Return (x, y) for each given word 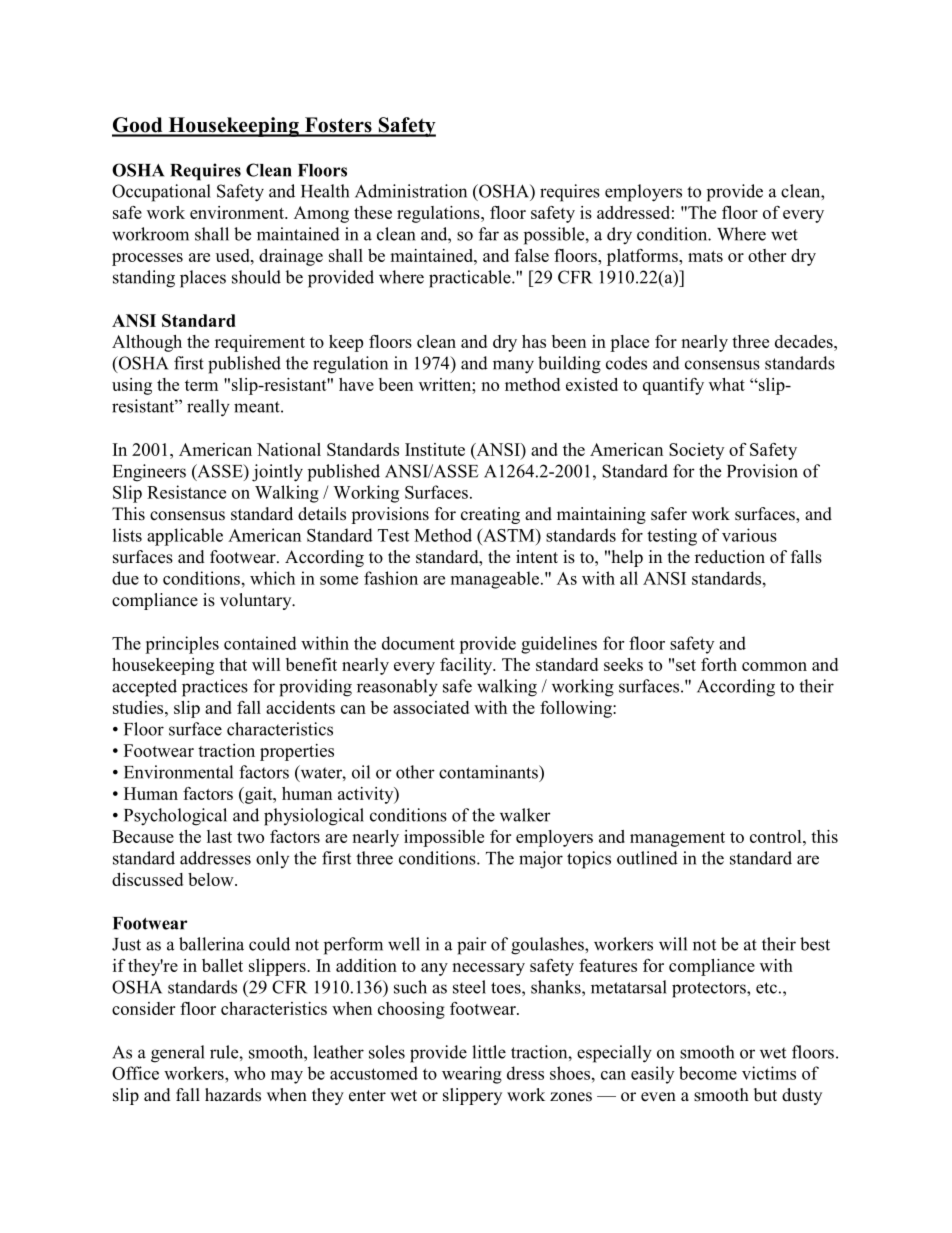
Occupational (161, 193)
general (178, 1054)
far (489, 234)
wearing (472, 1075)
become (708, 1073)
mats (705, 256)
